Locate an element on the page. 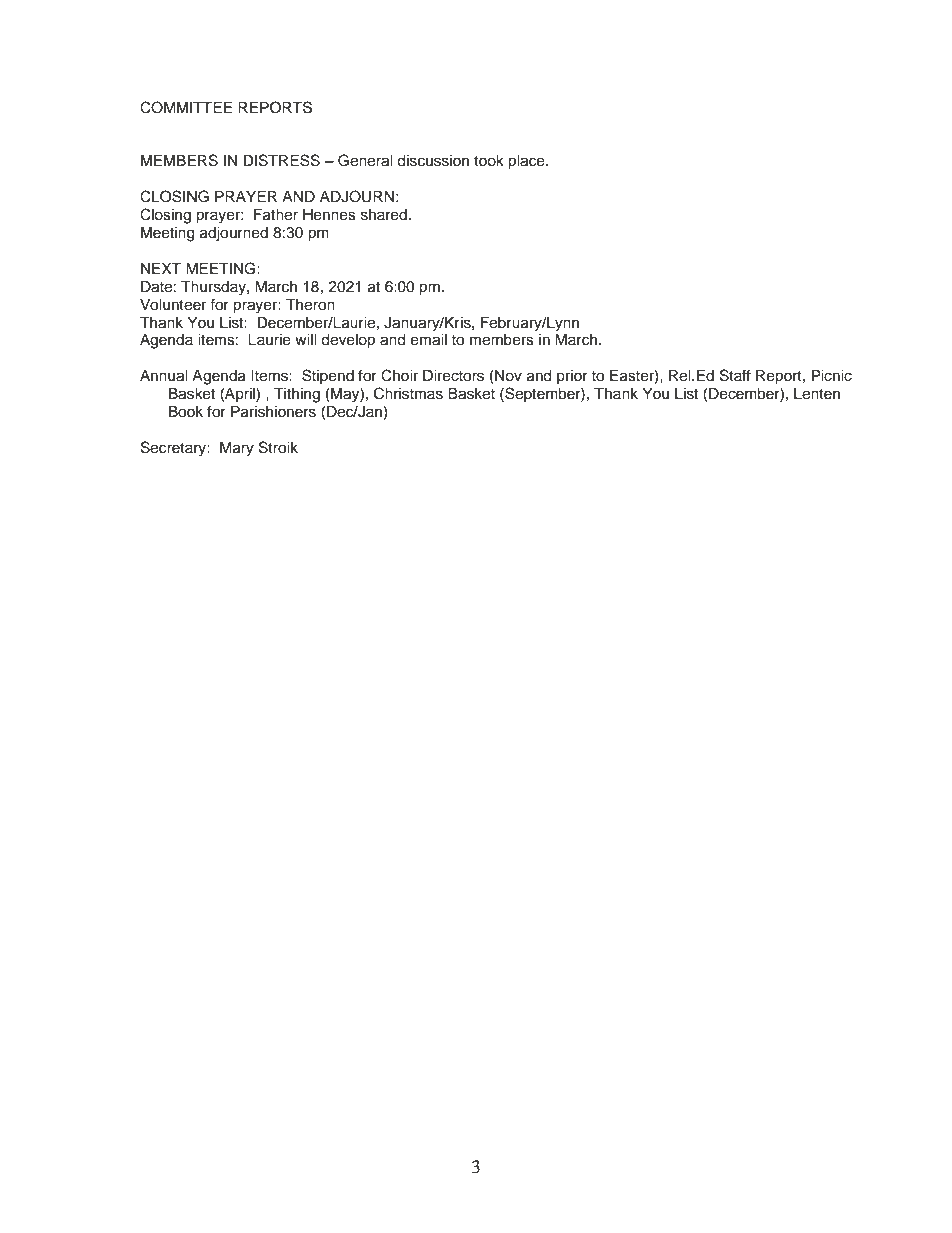  COMMITTEE is located at coordinates (186, 107).
